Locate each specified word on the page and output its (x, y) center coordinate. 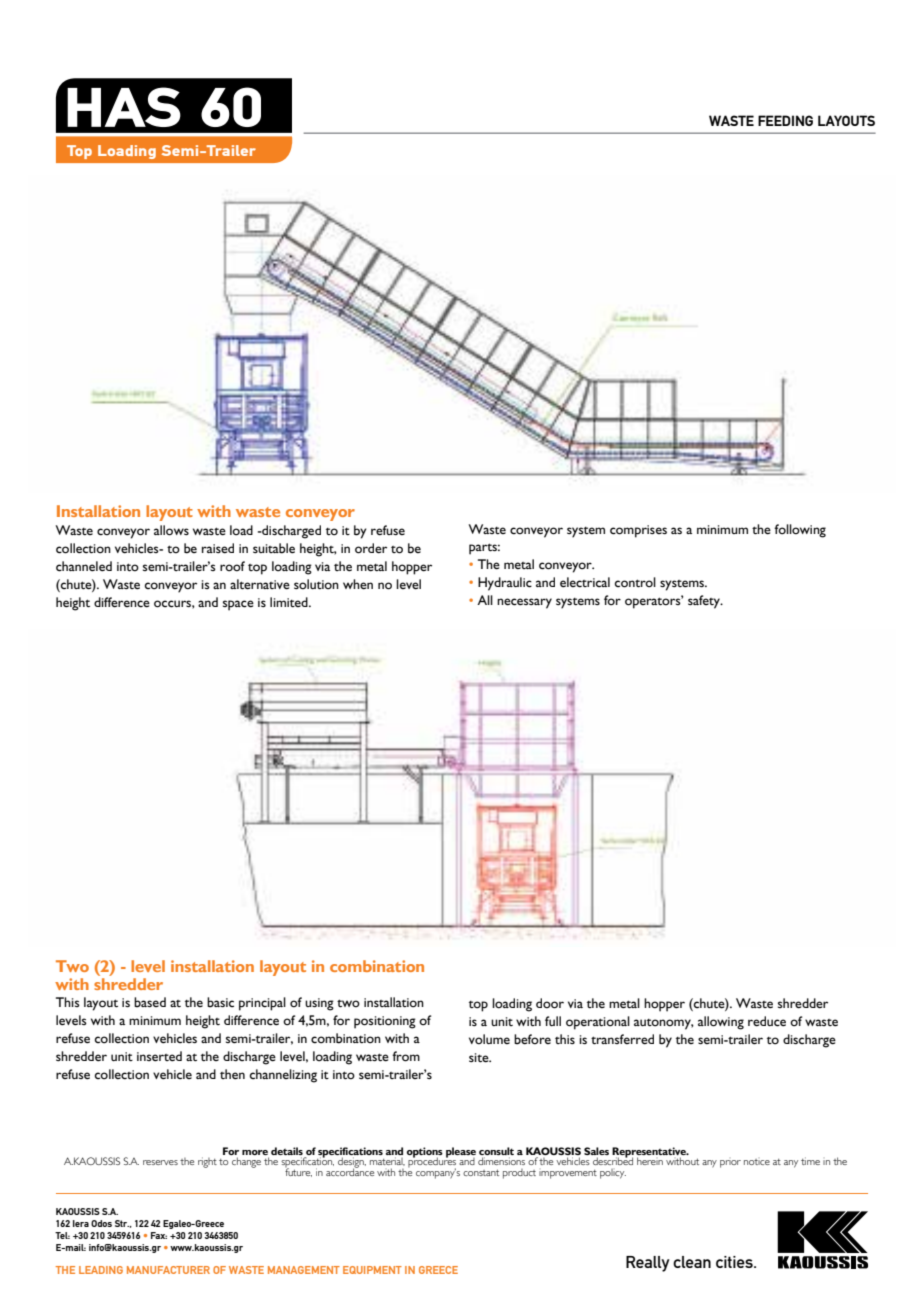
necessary (524, 603)
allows (171, 530)
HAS (124, 107)
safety (705, 602)
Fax (159, 1235)
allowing (721, 1023)
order (371, 548)
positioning (385, 1022)
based (150, 1002)
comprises (638, 531)
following (800, 531)
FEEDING (785, 120)
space (238, 605)
